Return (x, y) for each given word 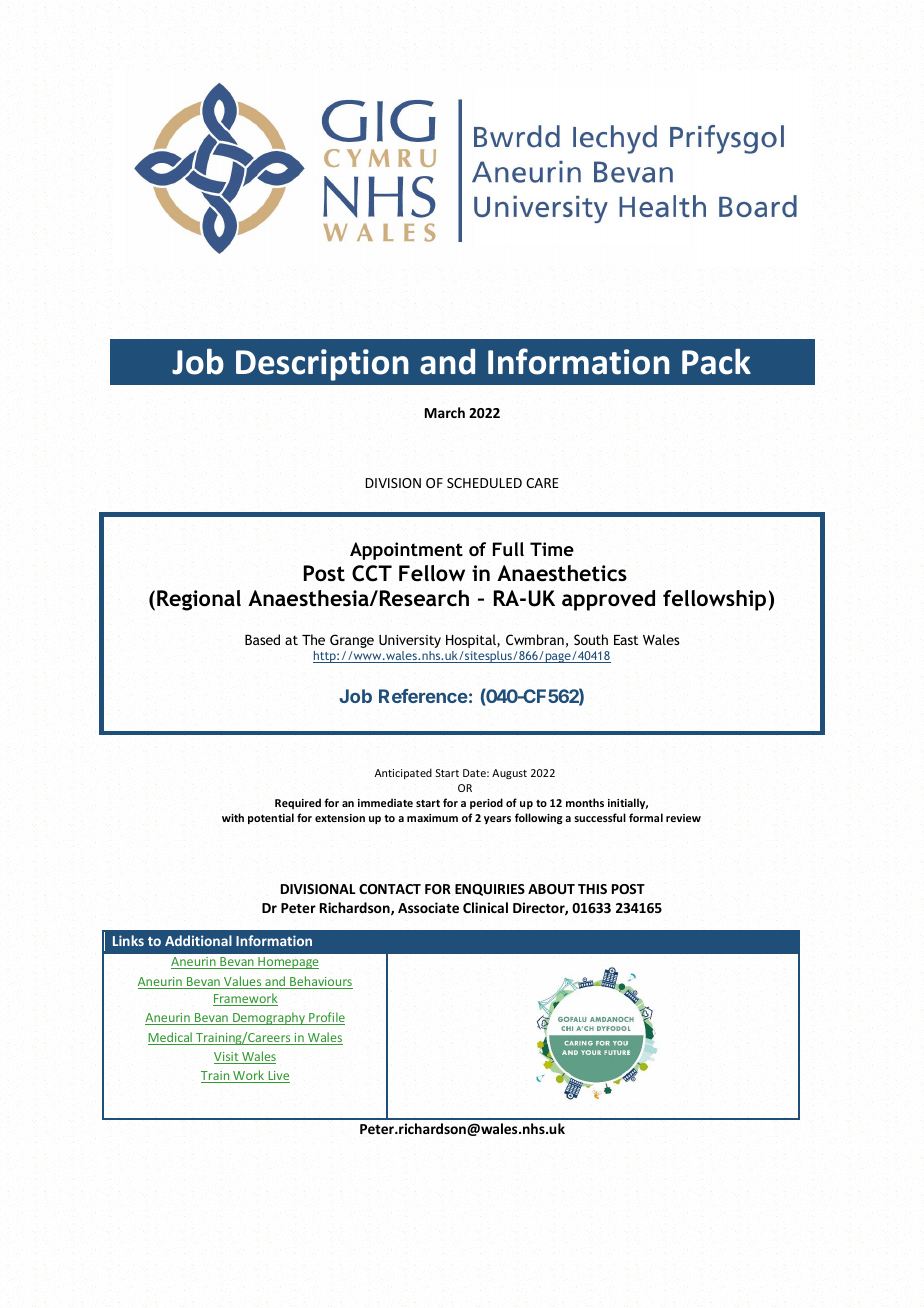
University (410, 641)
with (233, 817)
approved (608, 600)
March (445, 412)
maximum (432, 818)
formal (646, 817)
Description (322, 365)
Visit (227, 1058)
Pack (716, 361)
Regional (199, 600)
